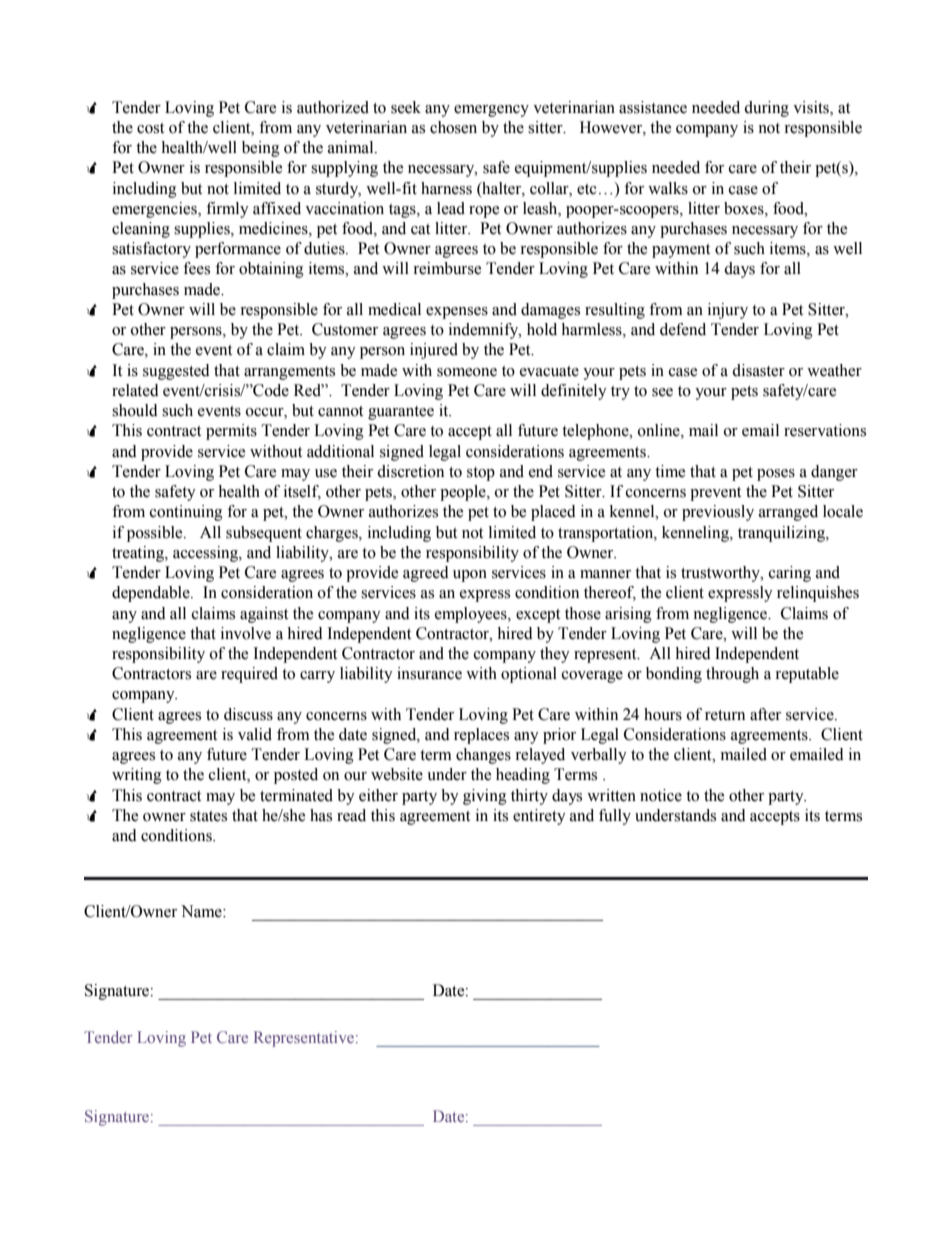  What do you see at coordinates (453, 127) in the screenshot?
I see `chosen` at bounding box center [453, 127].
